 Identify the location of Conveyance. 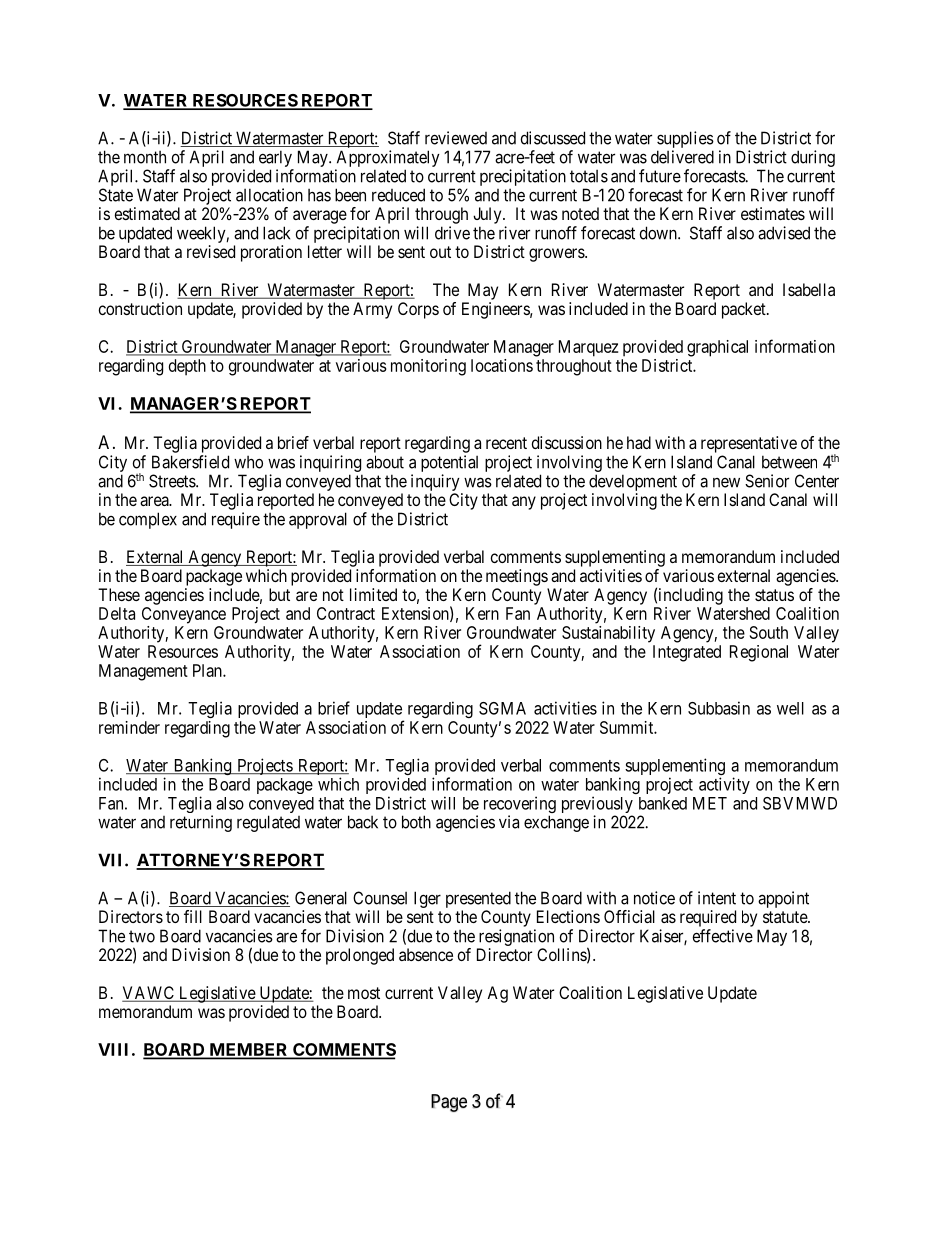
(184, 615).
